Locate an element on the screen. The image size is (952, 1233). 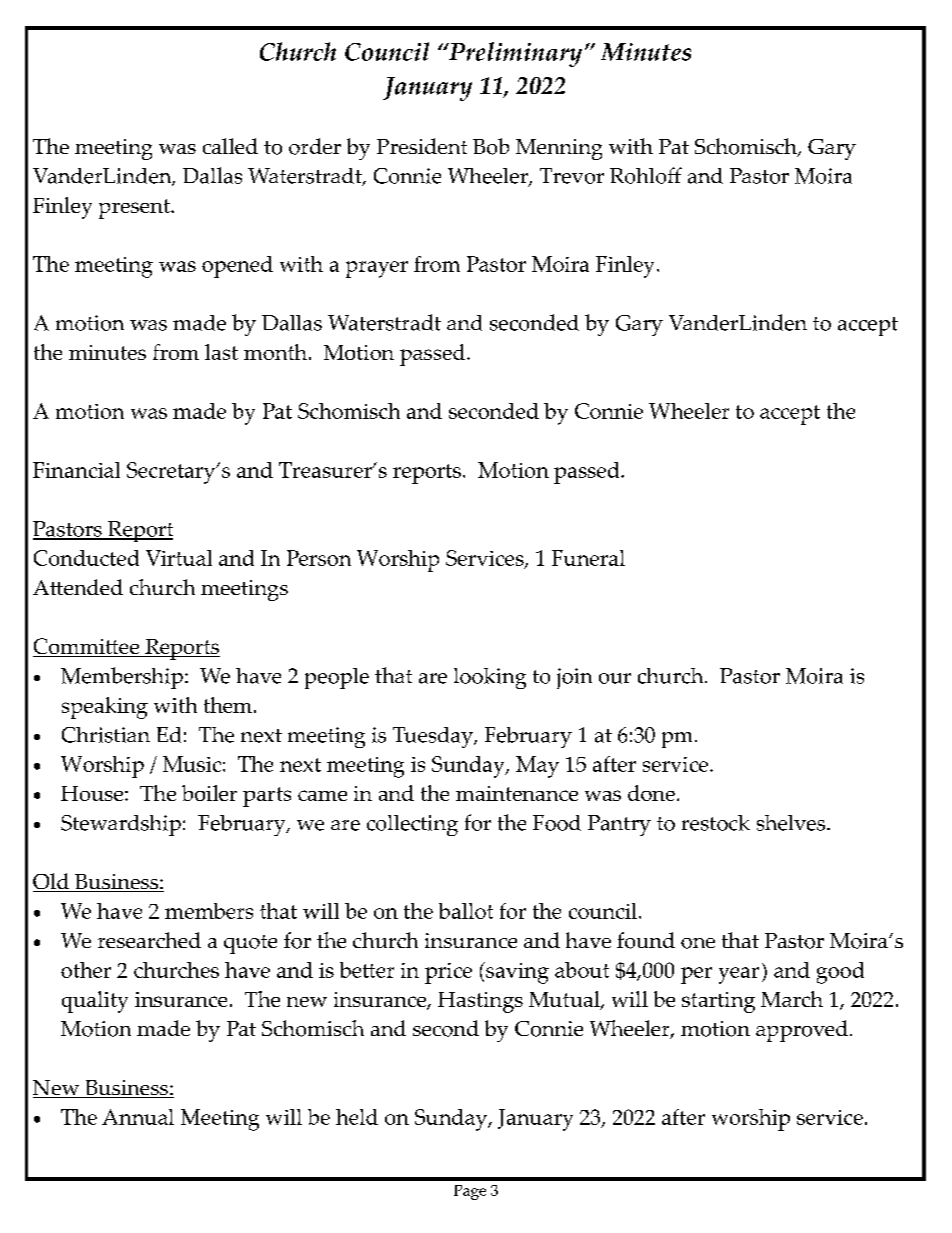
Trevor is located at coordinates (572, 176).
